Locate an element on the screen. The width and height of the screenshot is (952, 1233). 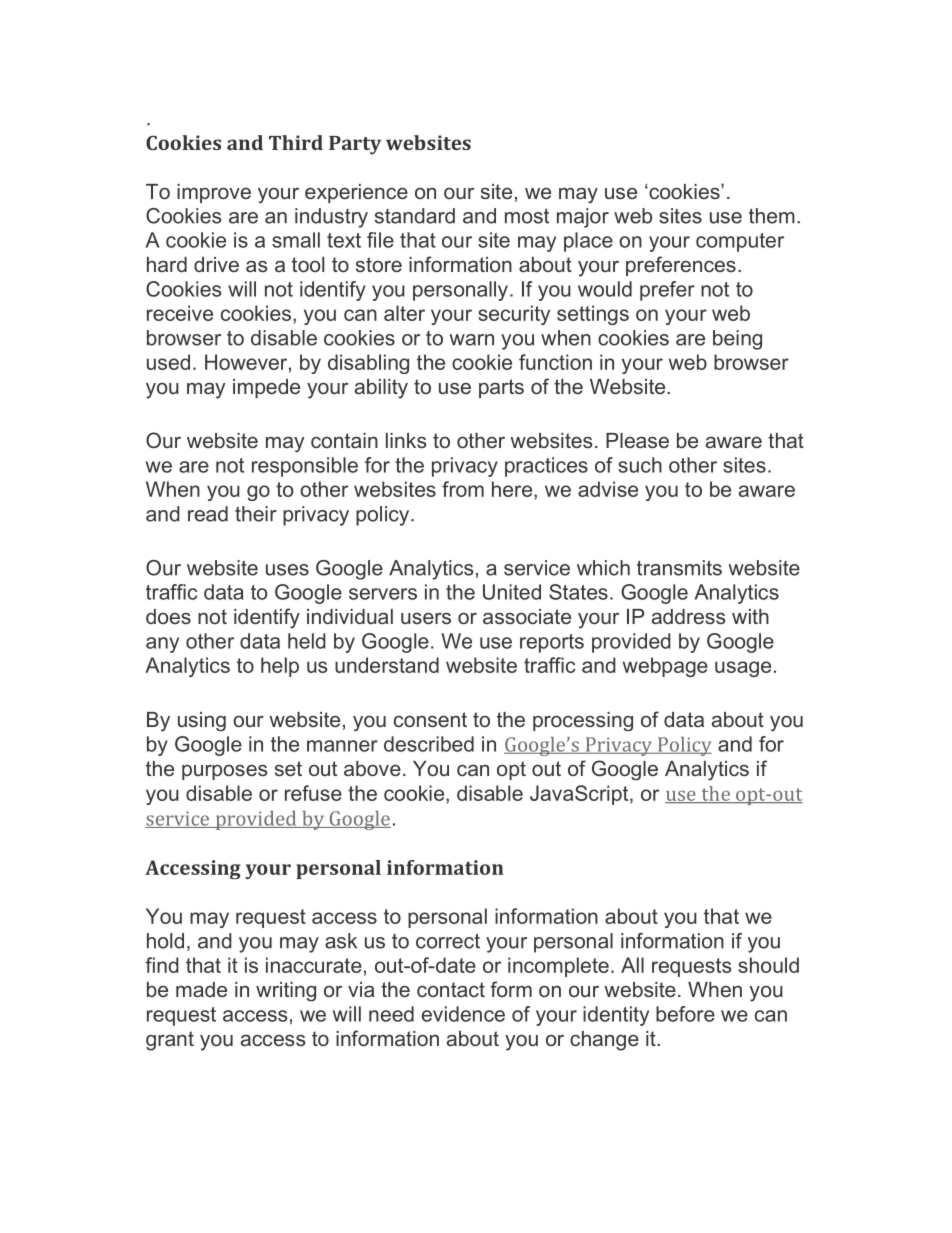
before is located at coordinates (685, 1014).
